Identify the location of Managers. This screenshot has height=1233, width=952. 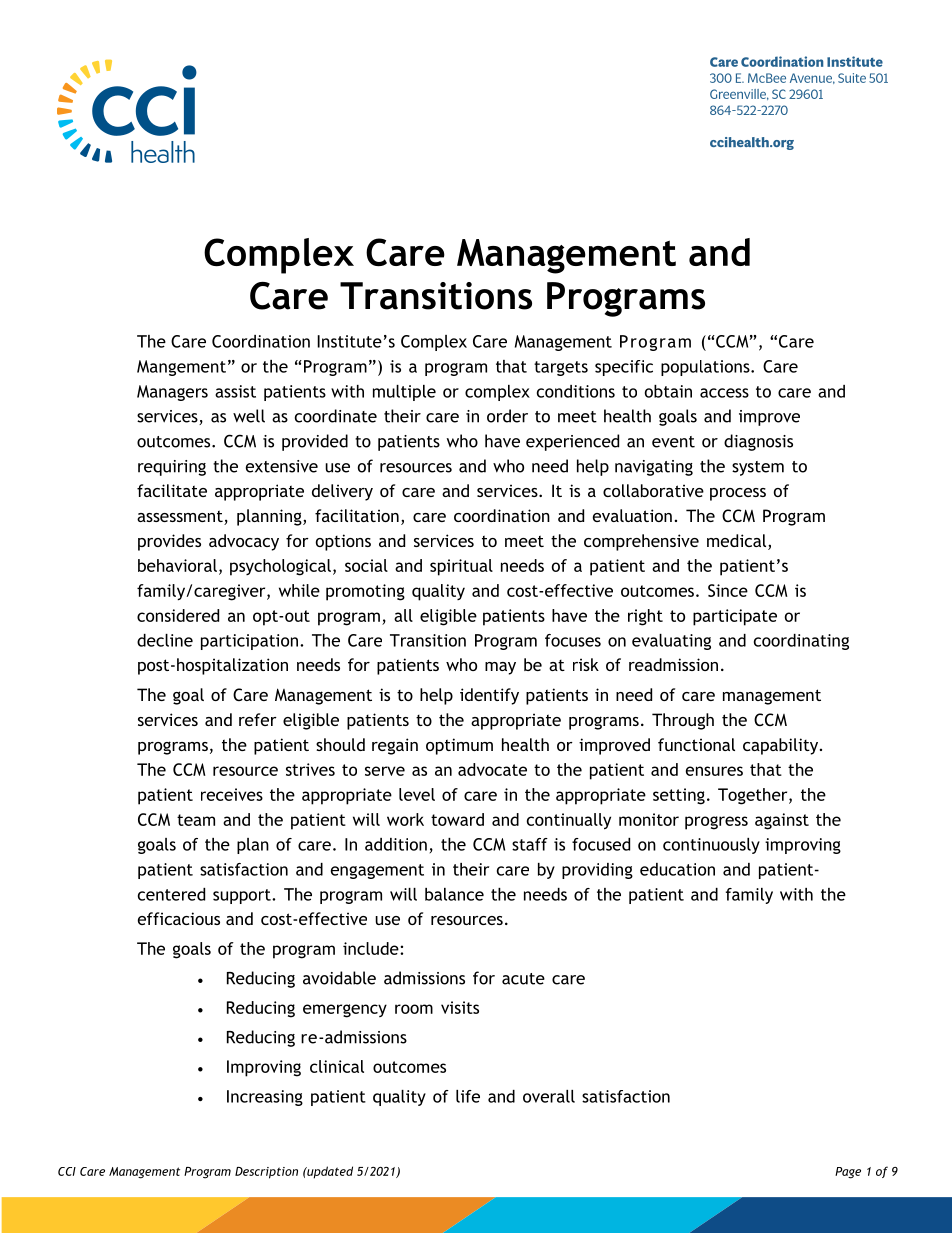
(172, 393).
